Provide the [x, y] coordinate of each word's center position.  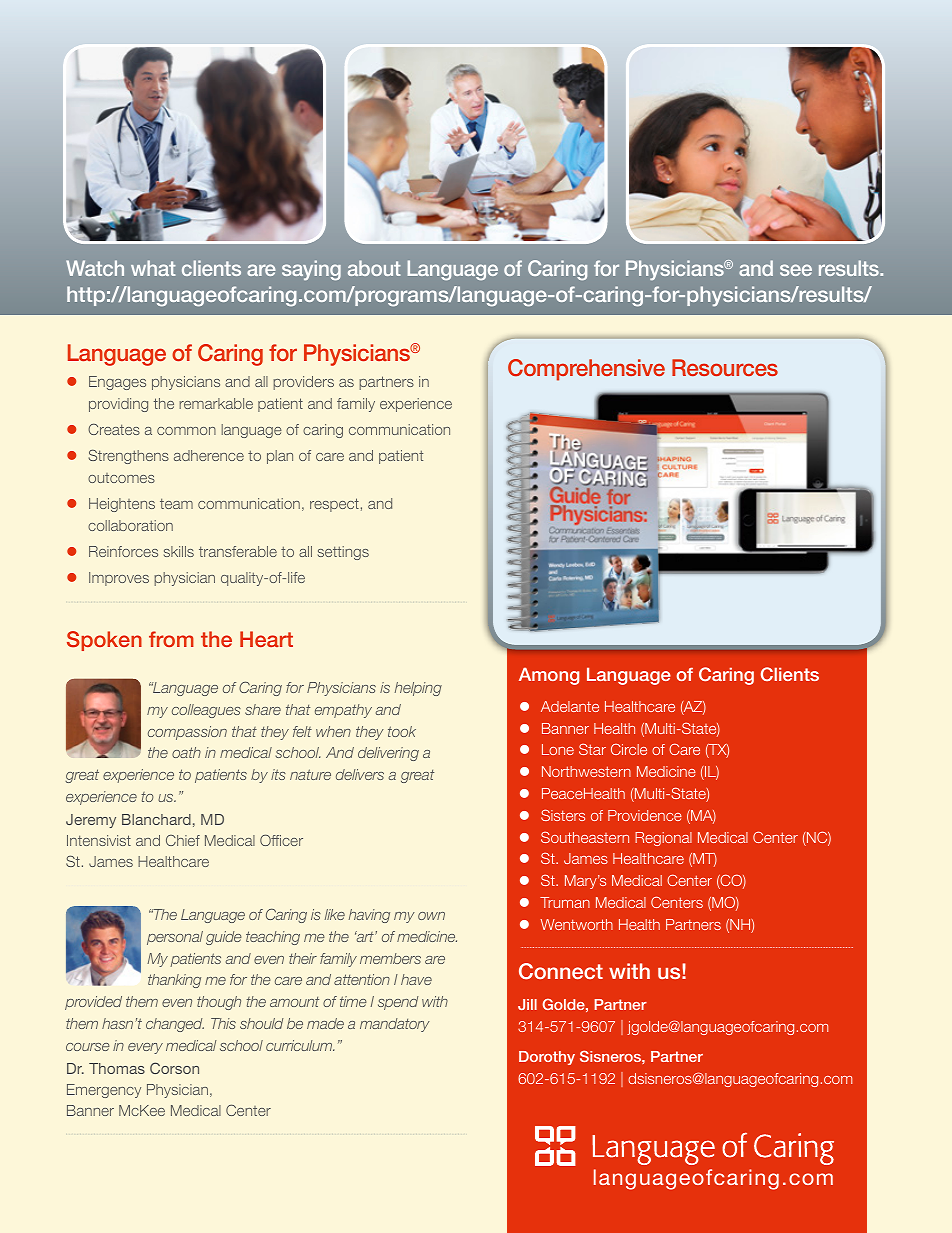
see [796, 270]
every [145, 1048]
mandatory [395, 1025]
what [153, 268]
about [374, 268]
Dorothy [547, 1058]
